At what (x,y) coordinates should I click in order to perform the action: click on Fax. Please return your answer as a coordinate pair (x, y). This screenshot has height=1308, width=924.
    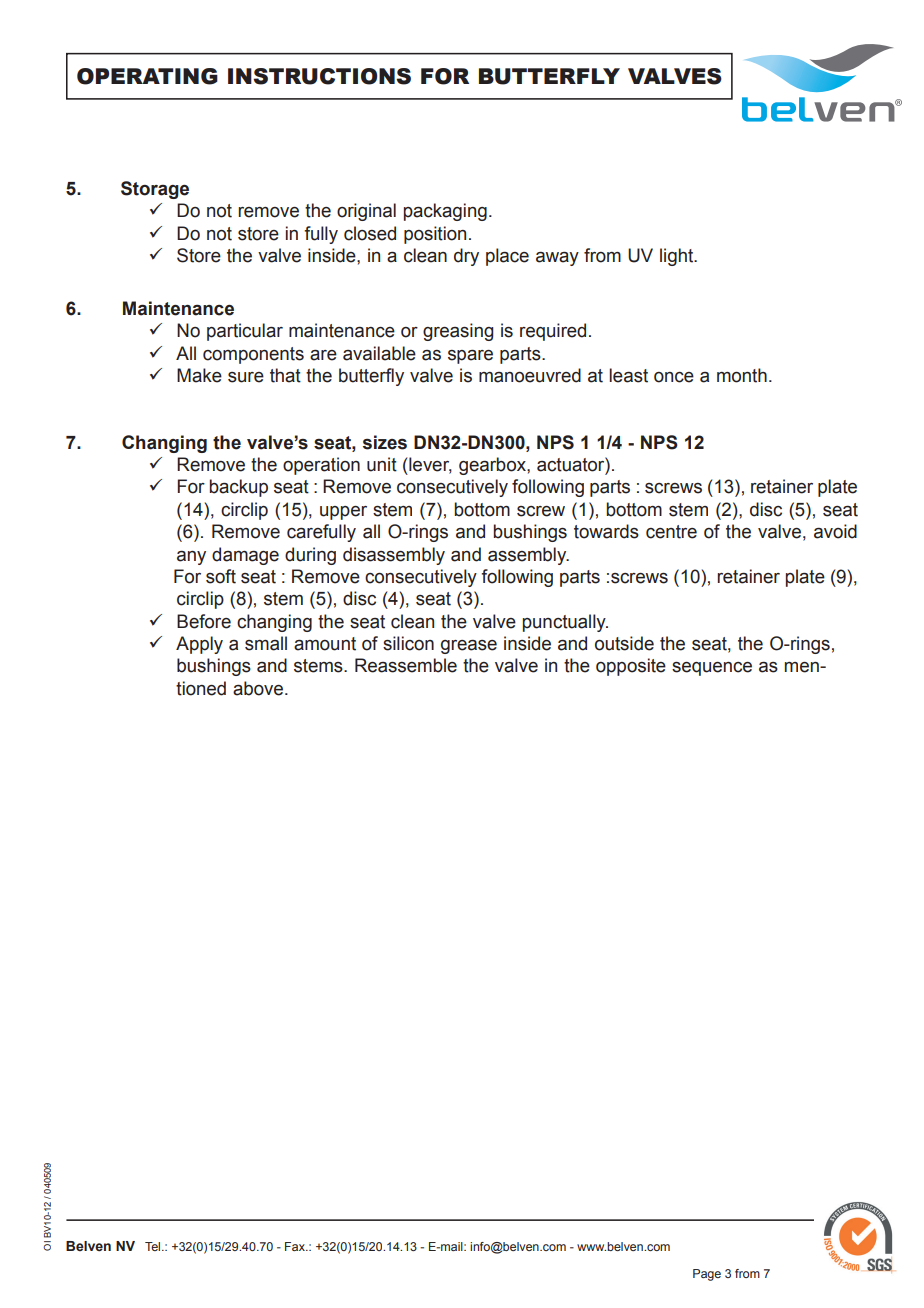
    Looking at the image, I should click on (296, 1246).
